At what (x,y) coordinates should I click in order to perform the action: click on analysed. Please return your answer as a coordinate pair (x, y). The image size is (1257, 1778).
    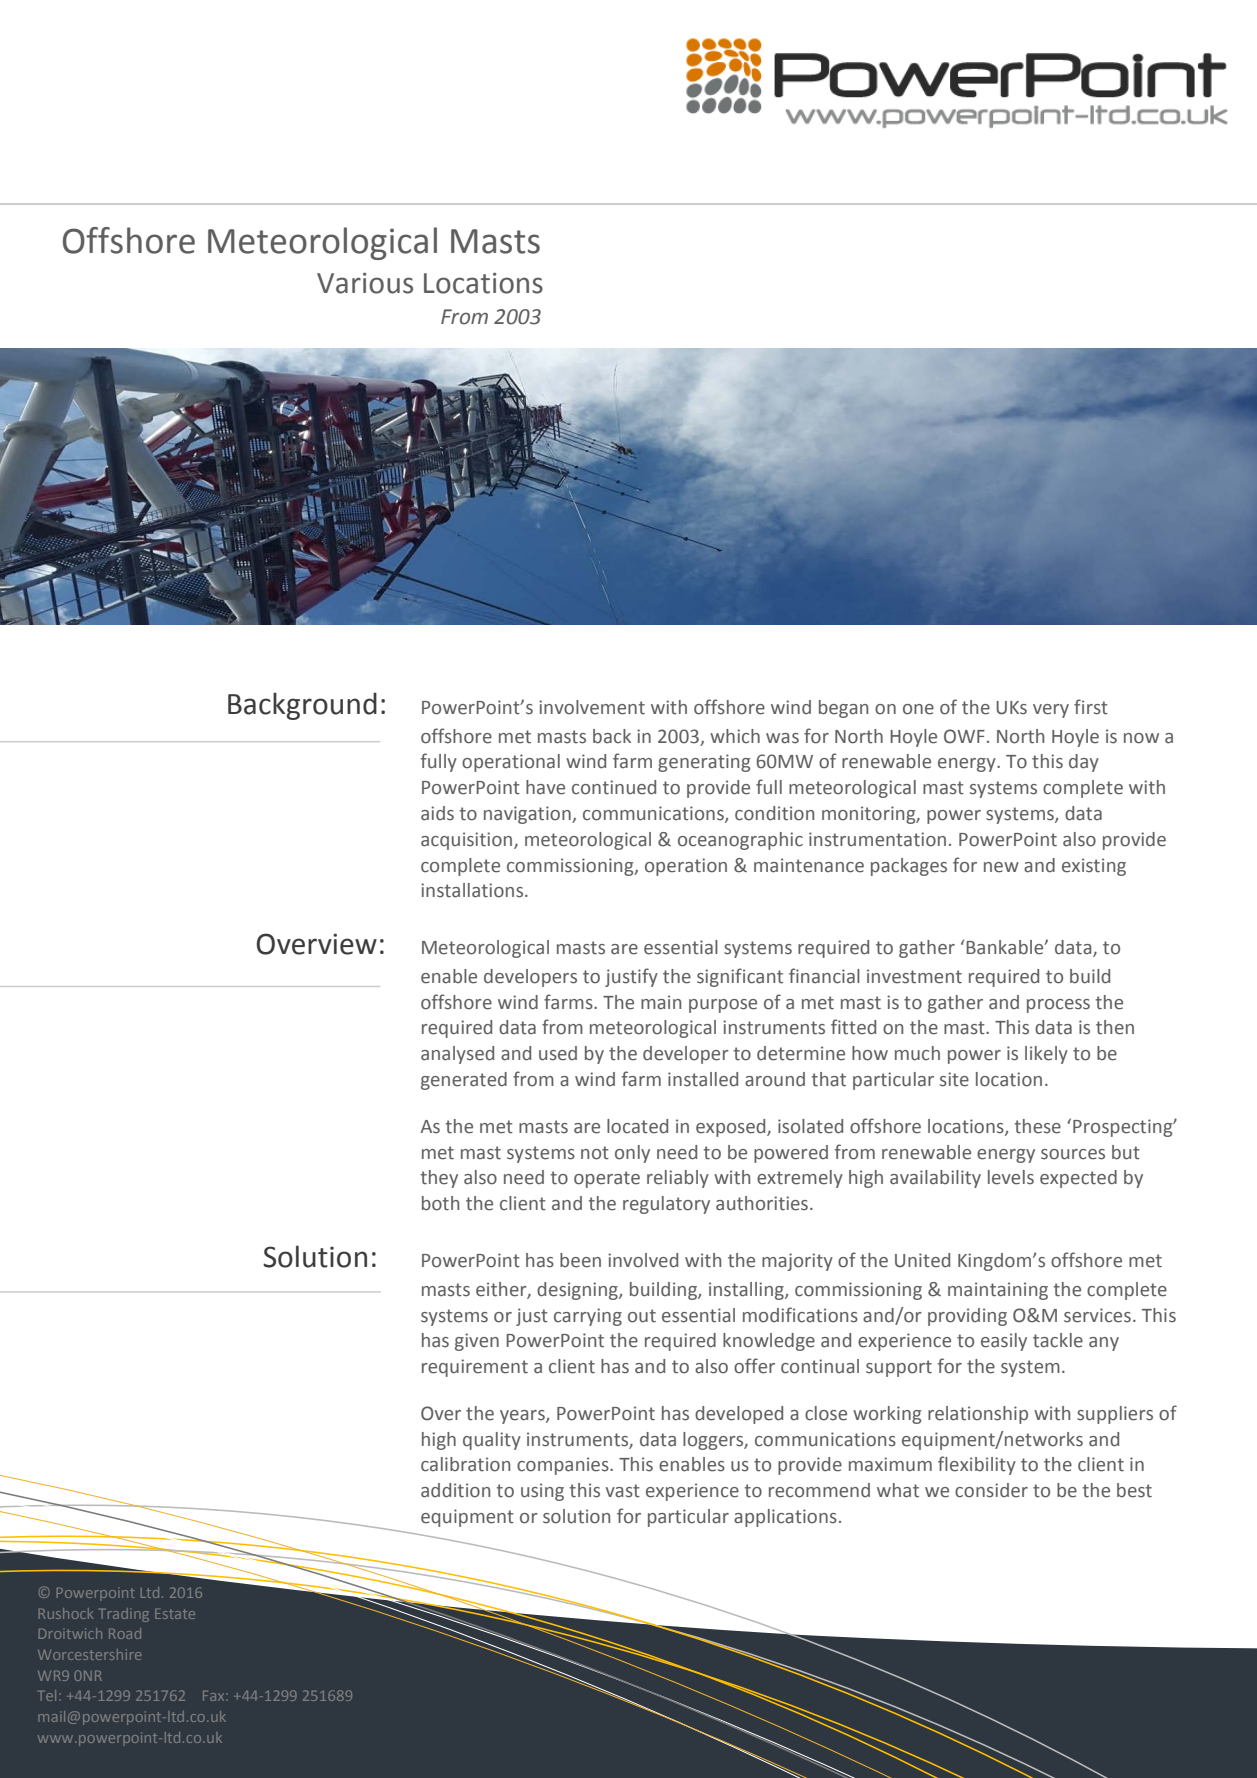
    Looking at the image, I should click on (457, 1055).
